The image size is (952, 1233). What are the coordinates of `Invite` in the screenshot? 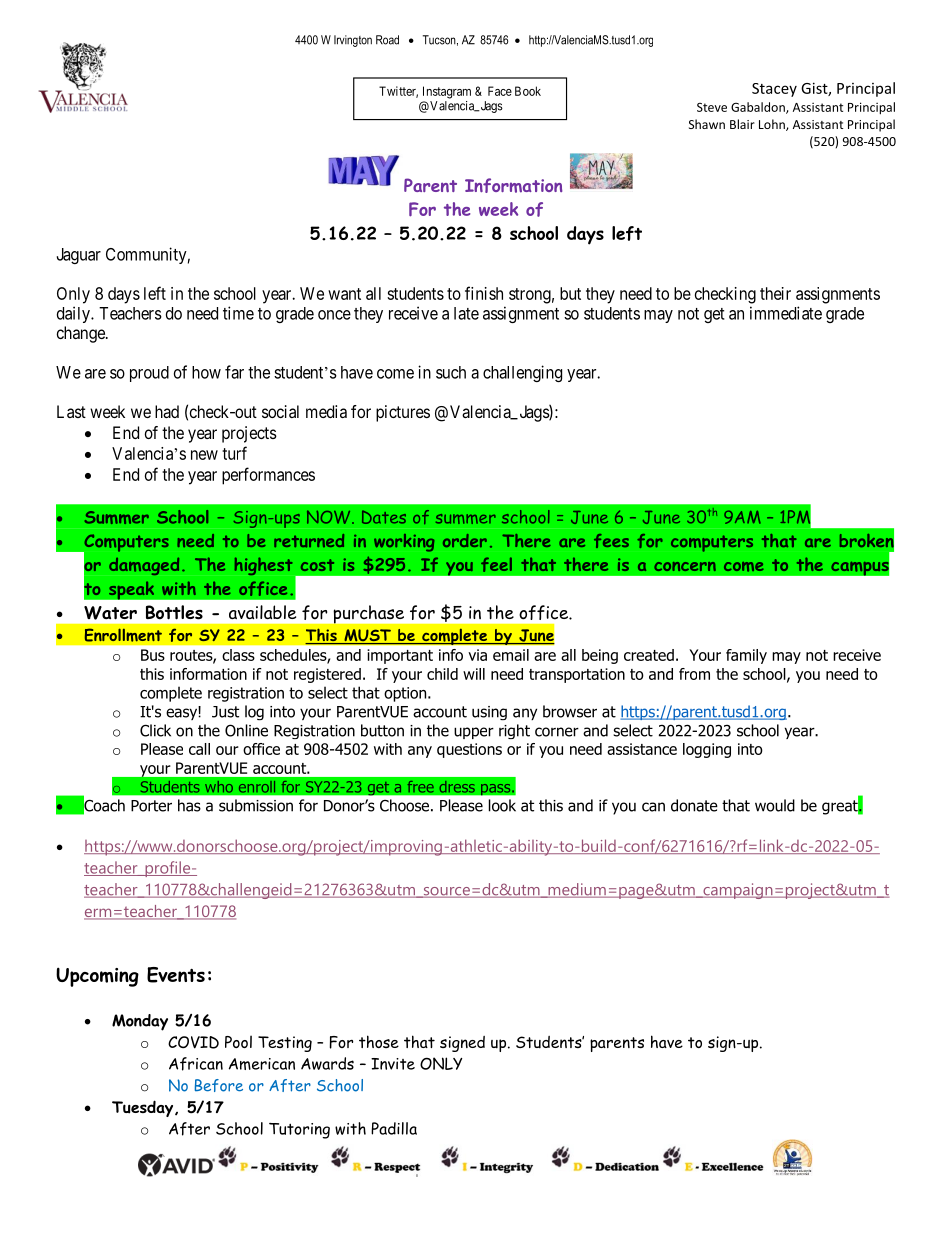 It's located at (393, 1064).
